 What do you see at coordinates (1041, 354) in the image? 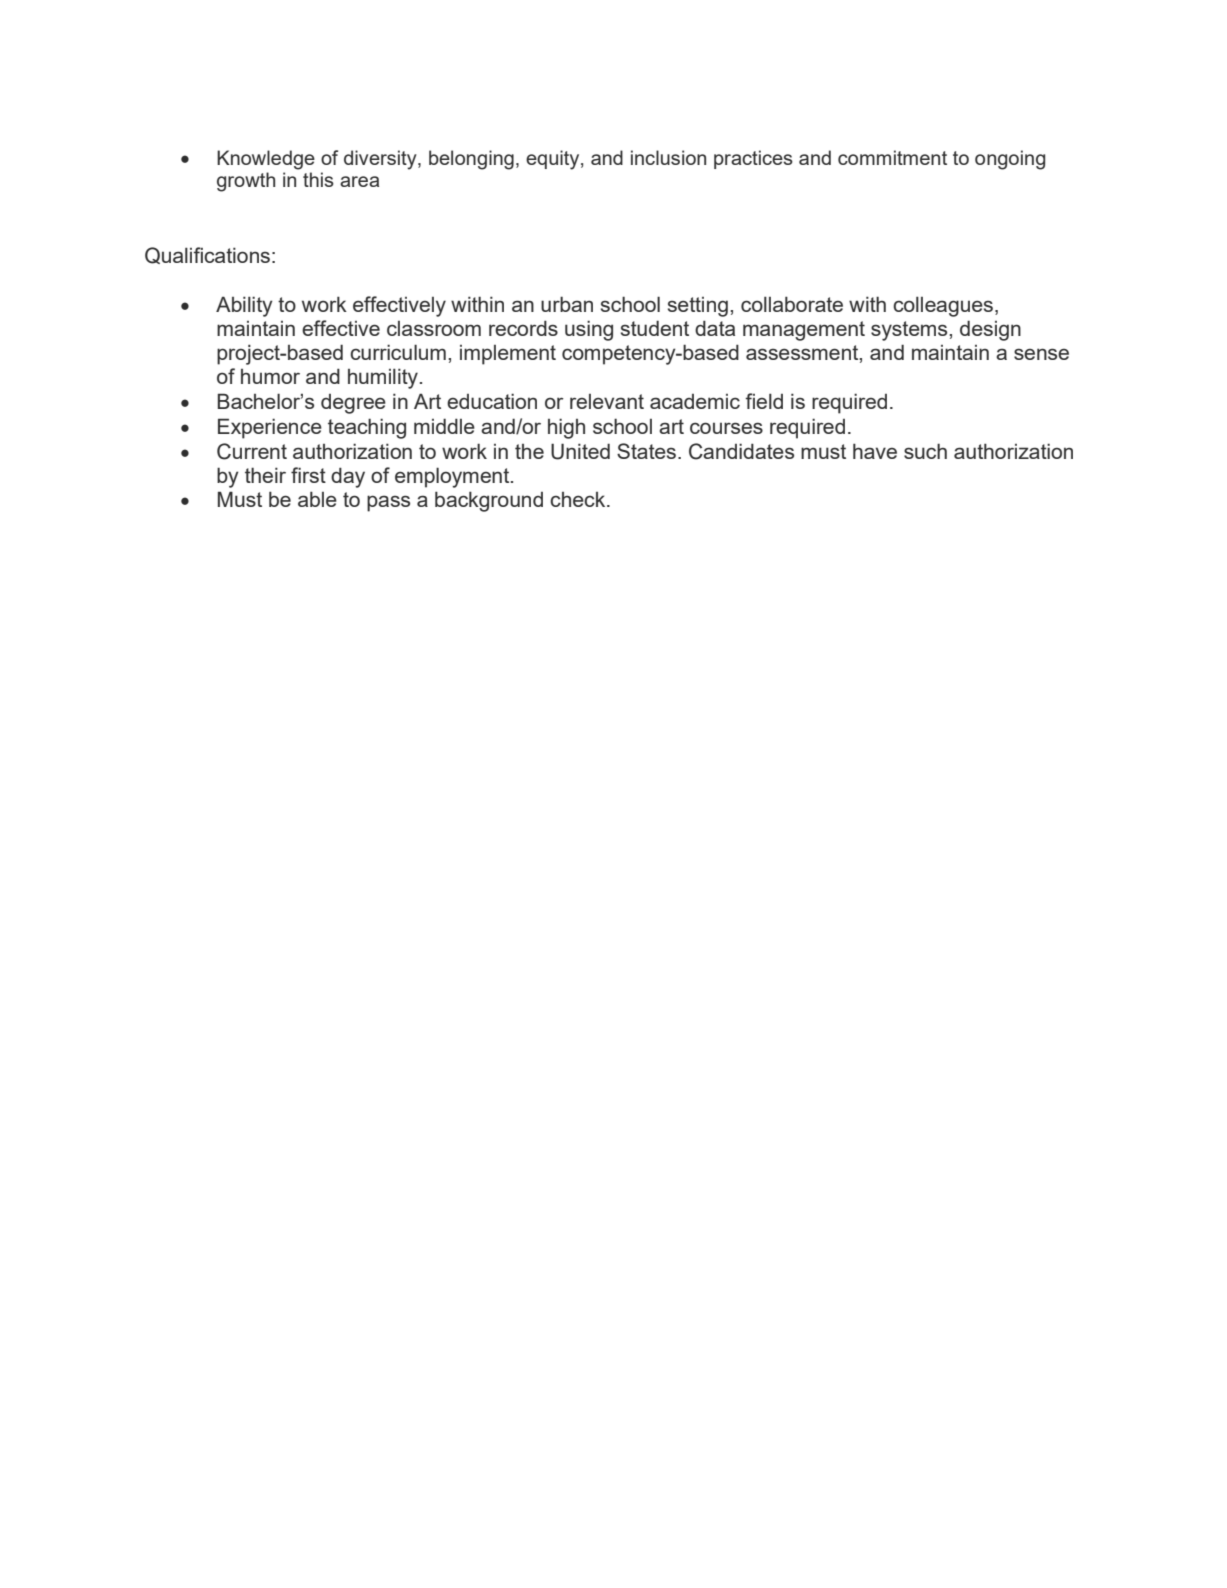
I see `sense` at bounding box center [1041, 354].
